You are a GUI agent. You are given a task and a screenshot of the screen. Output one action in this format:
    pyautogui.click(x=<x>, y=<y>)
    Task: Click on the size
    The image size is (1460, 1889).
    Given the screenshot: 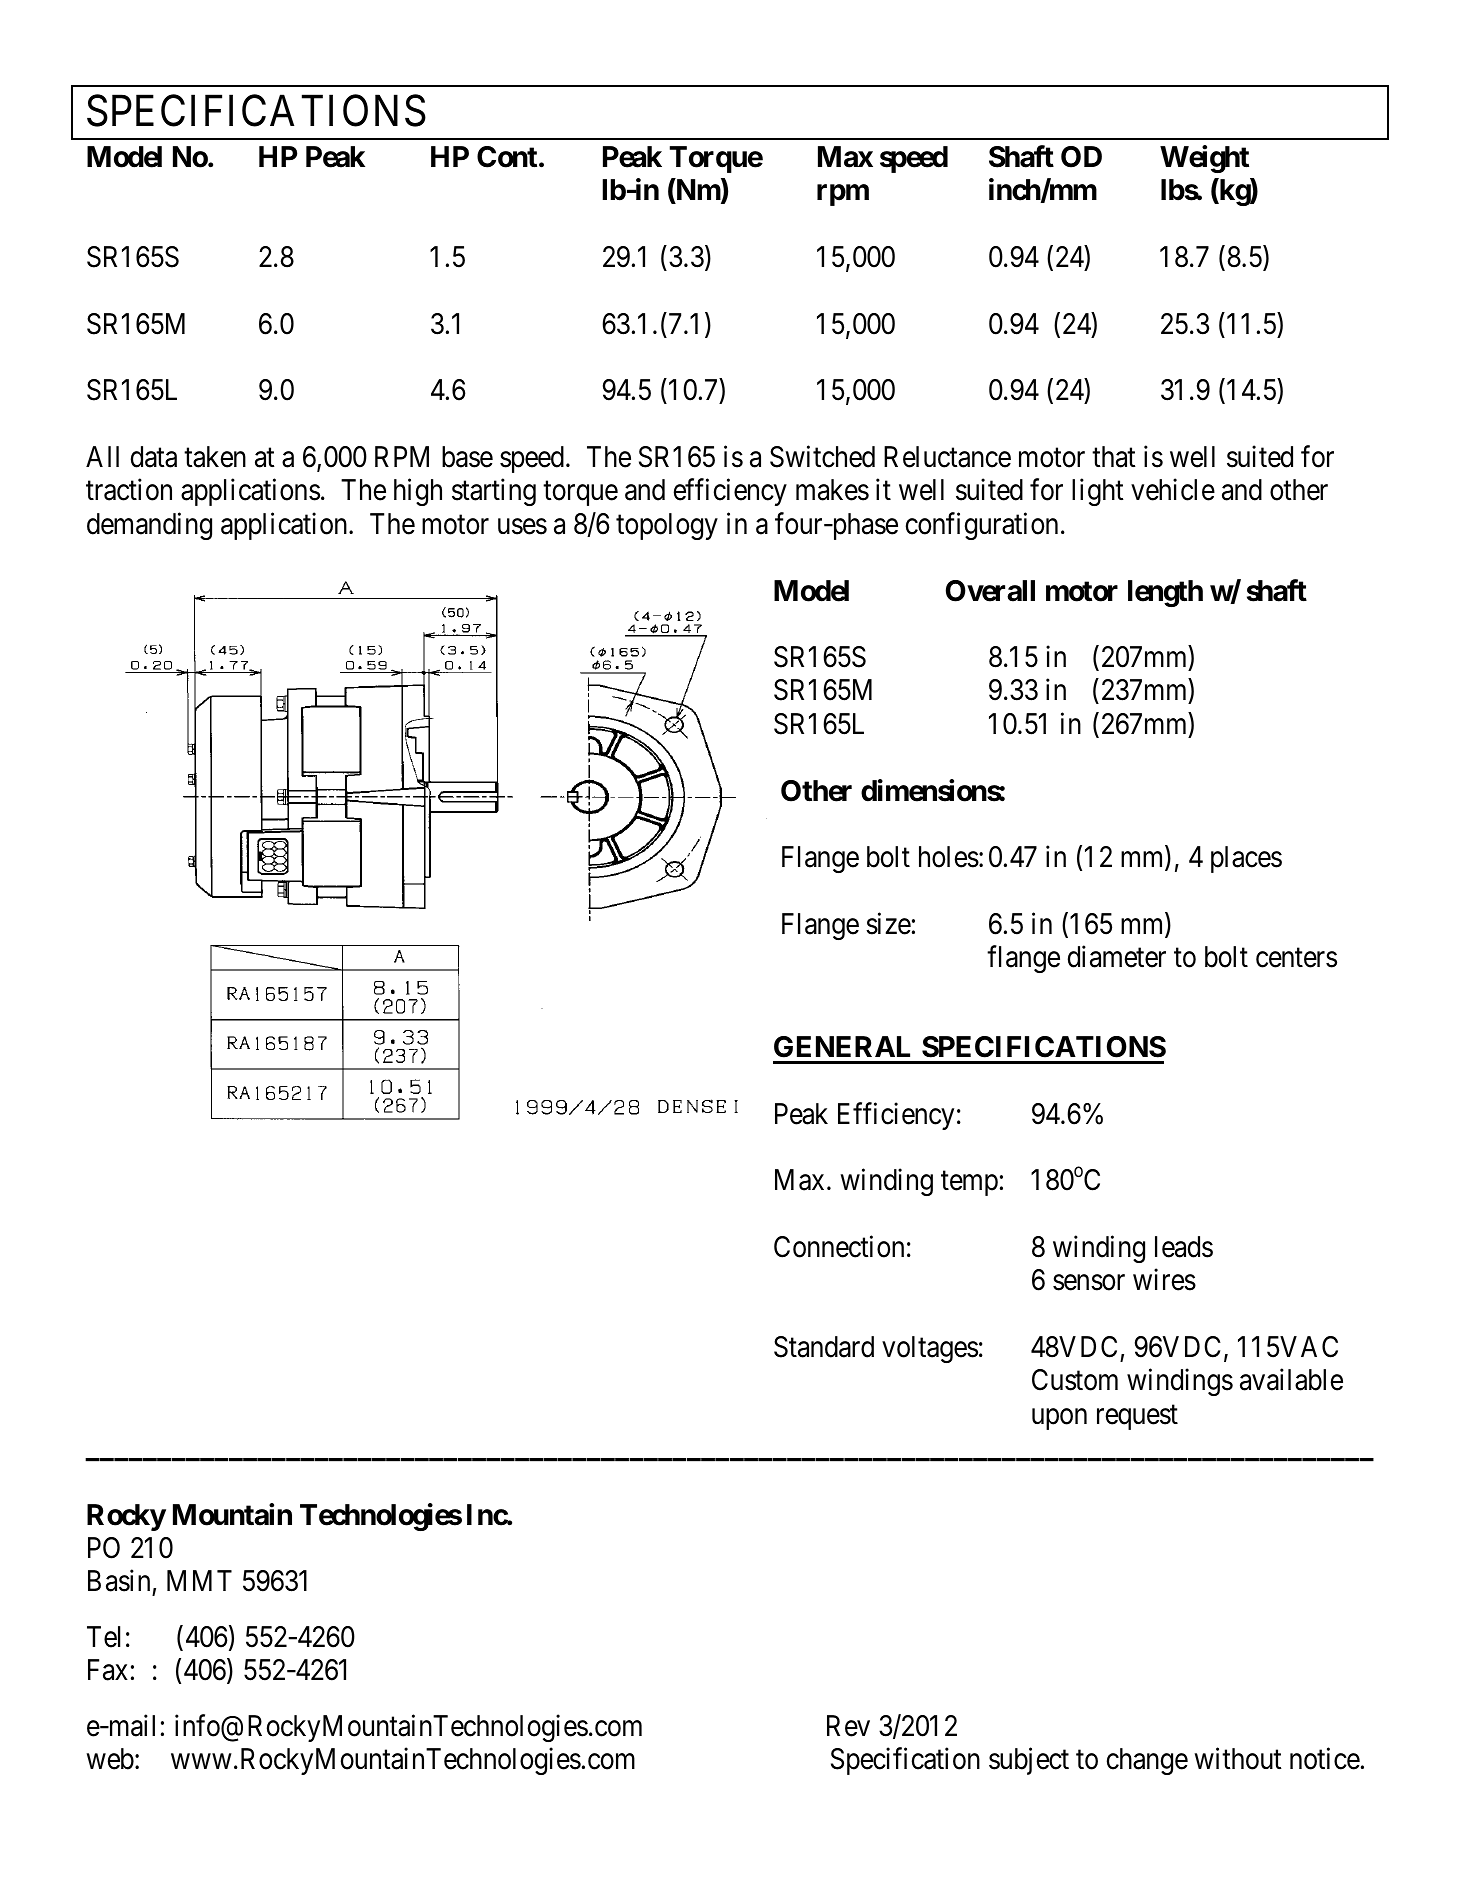 What is the action you would take?
    pyautogui.click(x=888, y=924)
